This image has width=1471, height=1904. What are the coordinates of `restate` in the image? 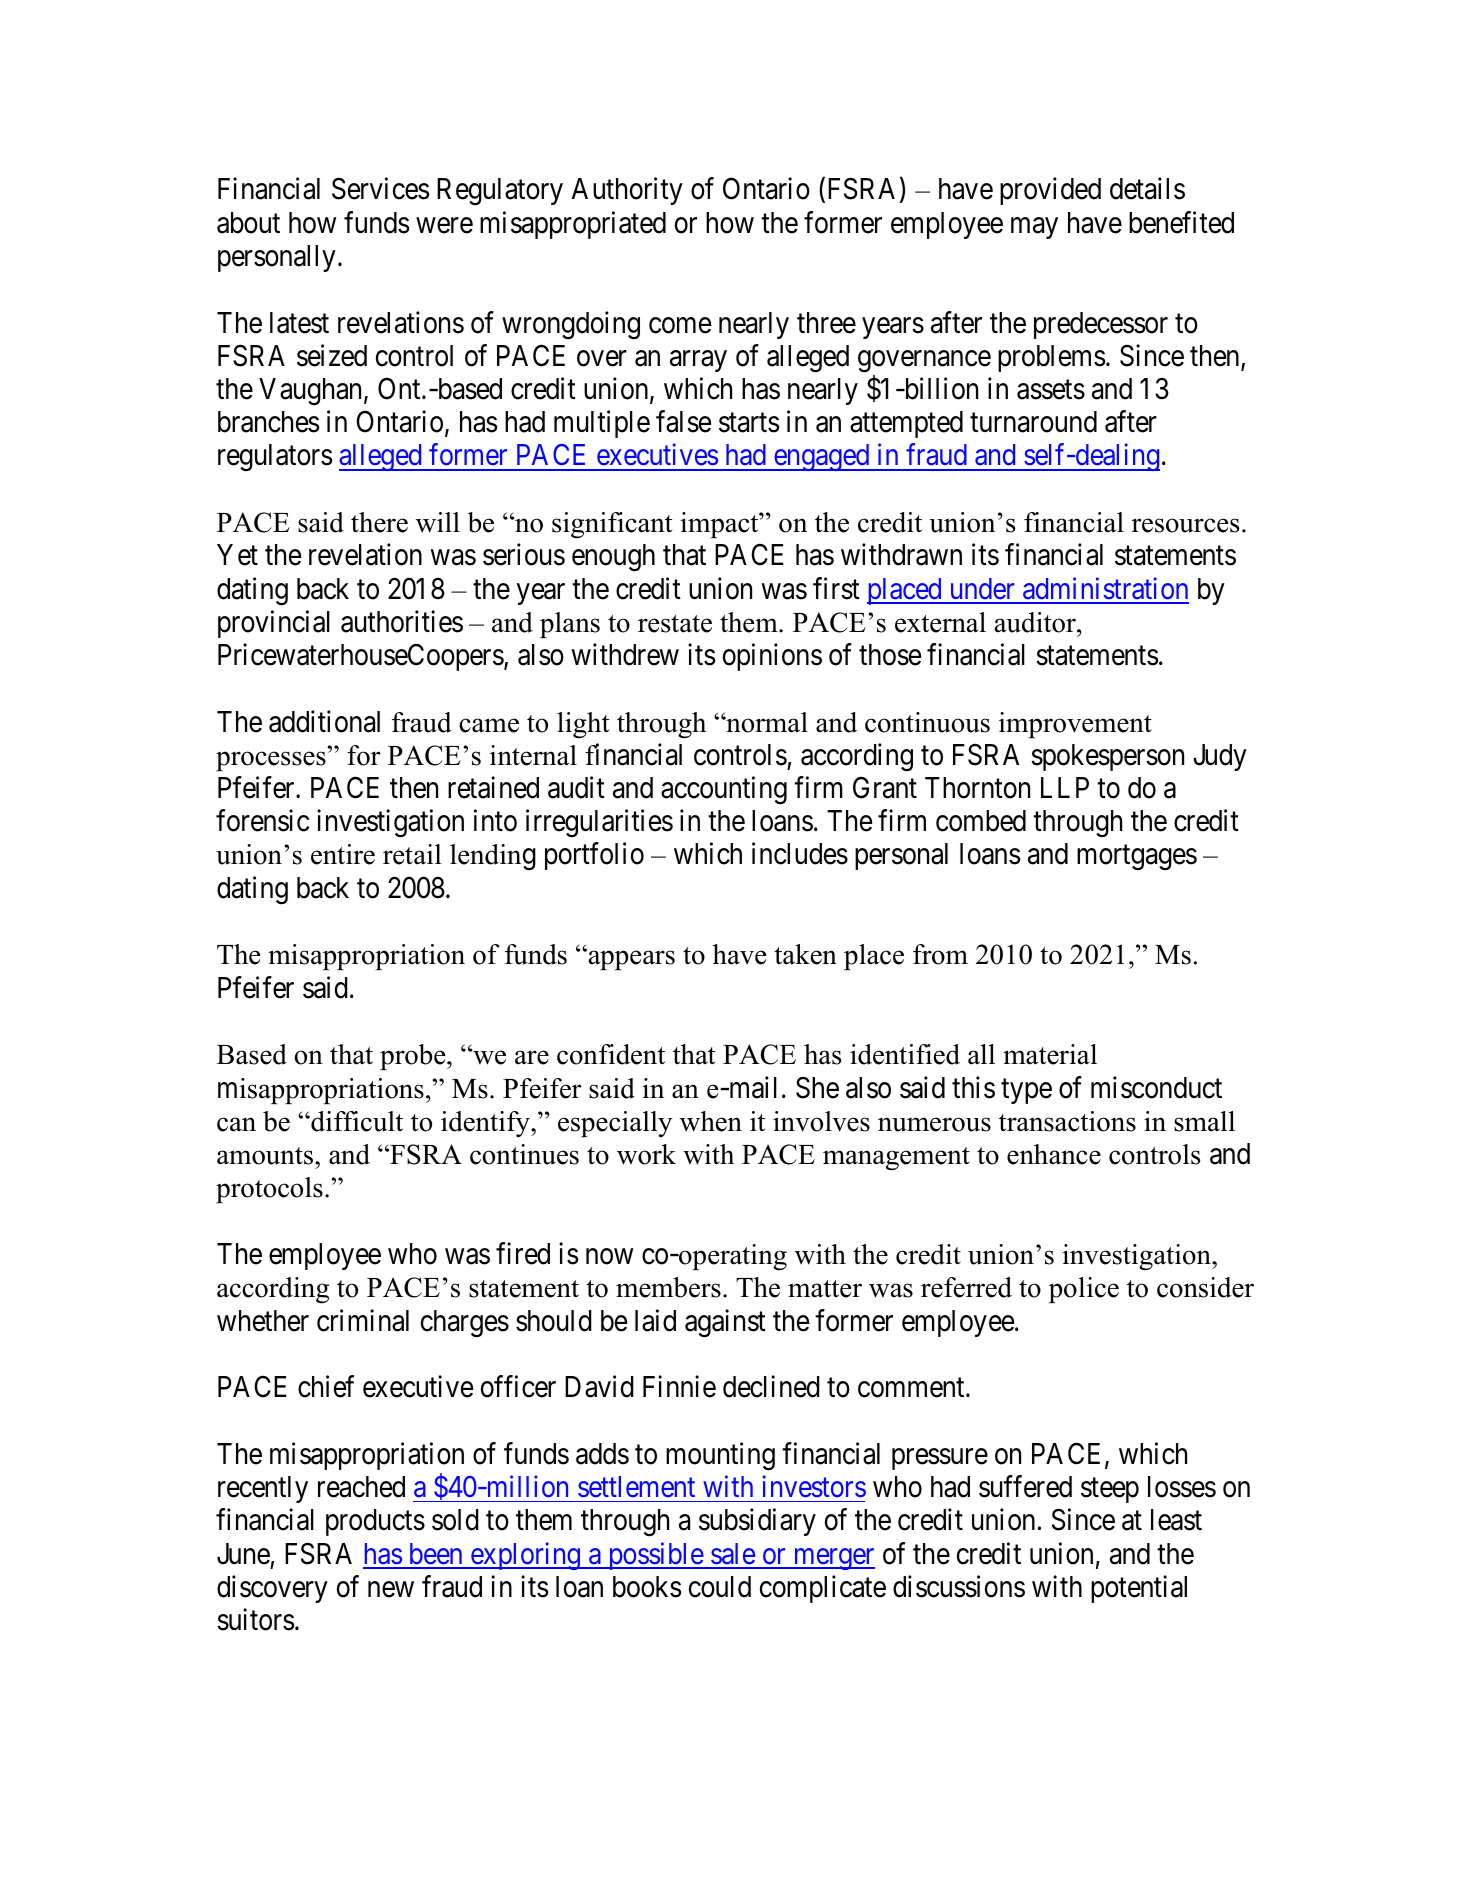 It's located at (675, 624).
